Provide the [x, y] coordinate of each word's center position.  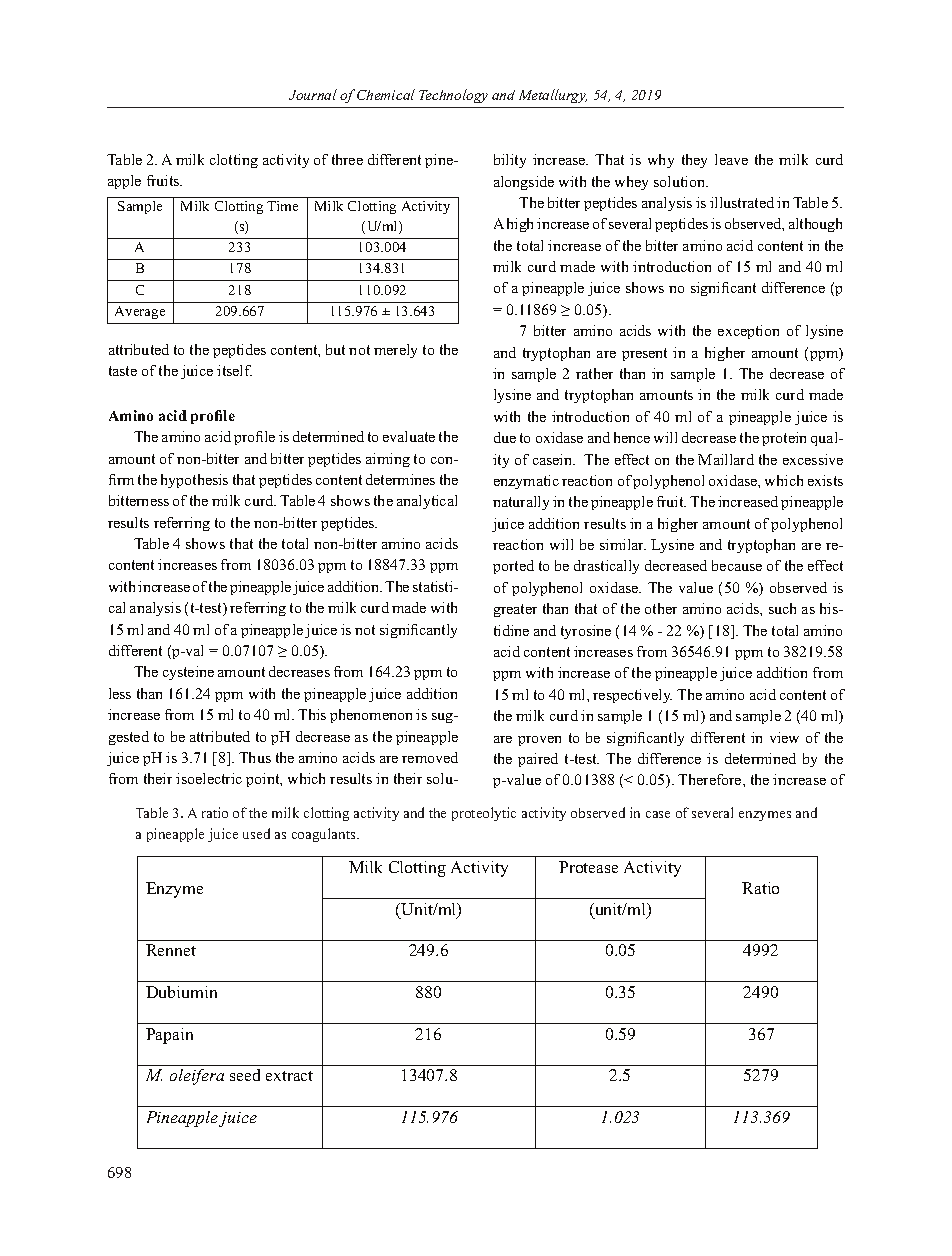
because [737, 565]
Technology [453, 96]
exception [748, 332]
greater [515, 610]
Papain [169, 1036]
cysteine [188, 673]
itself [234, 370]
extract [289, 1076]
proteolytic [484, 814]
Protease [588, 867]
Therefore [711, 779]
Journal [313, 94]
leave [731, 159]
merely [395, 351]
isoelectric [209, 778]
